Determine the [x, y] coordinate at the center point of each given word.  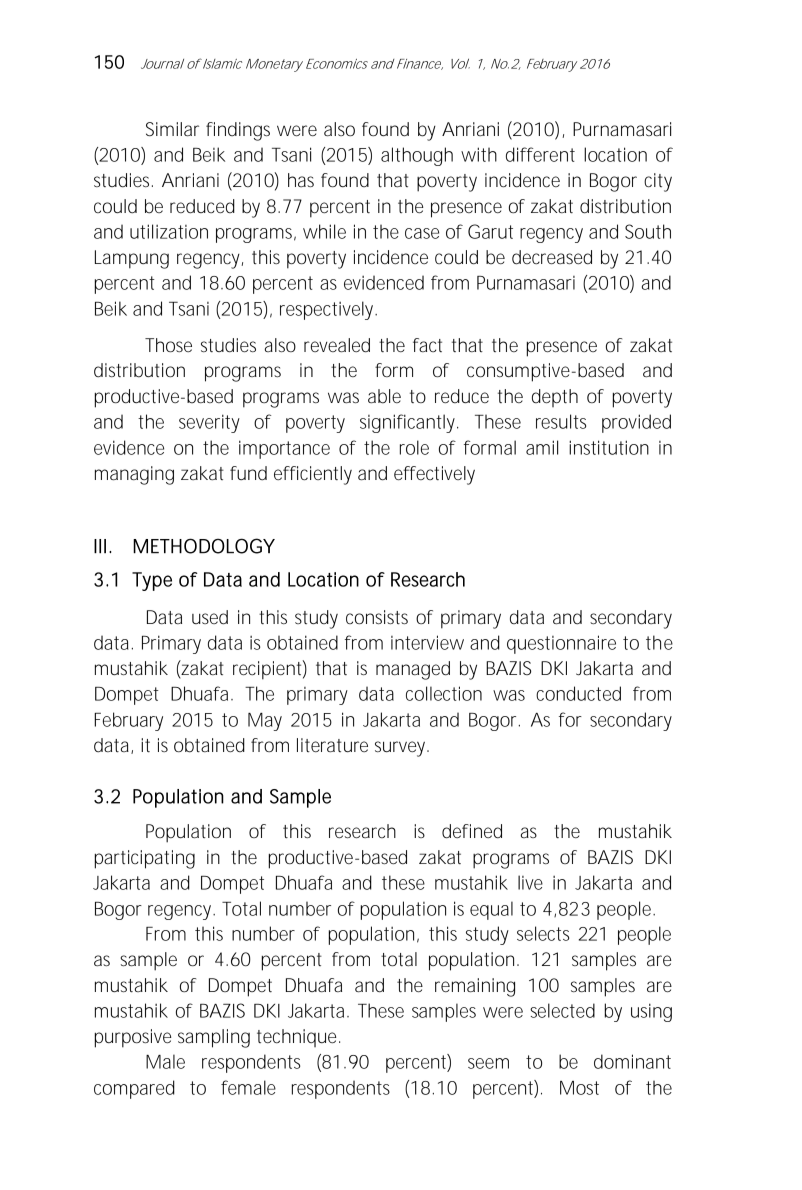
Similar [172, 129]
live [530, 882]
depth [555, 398]
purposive [133, 1038]
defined [472, 831]
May [265, 722]
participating [145, 859]
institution [609, 447]
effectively [434, 475]
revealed [337, 345]
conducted [578, 693]
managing [134, 475]
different [540, 154]
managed [413, 670]
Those [168, 345]
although [417, 156]
